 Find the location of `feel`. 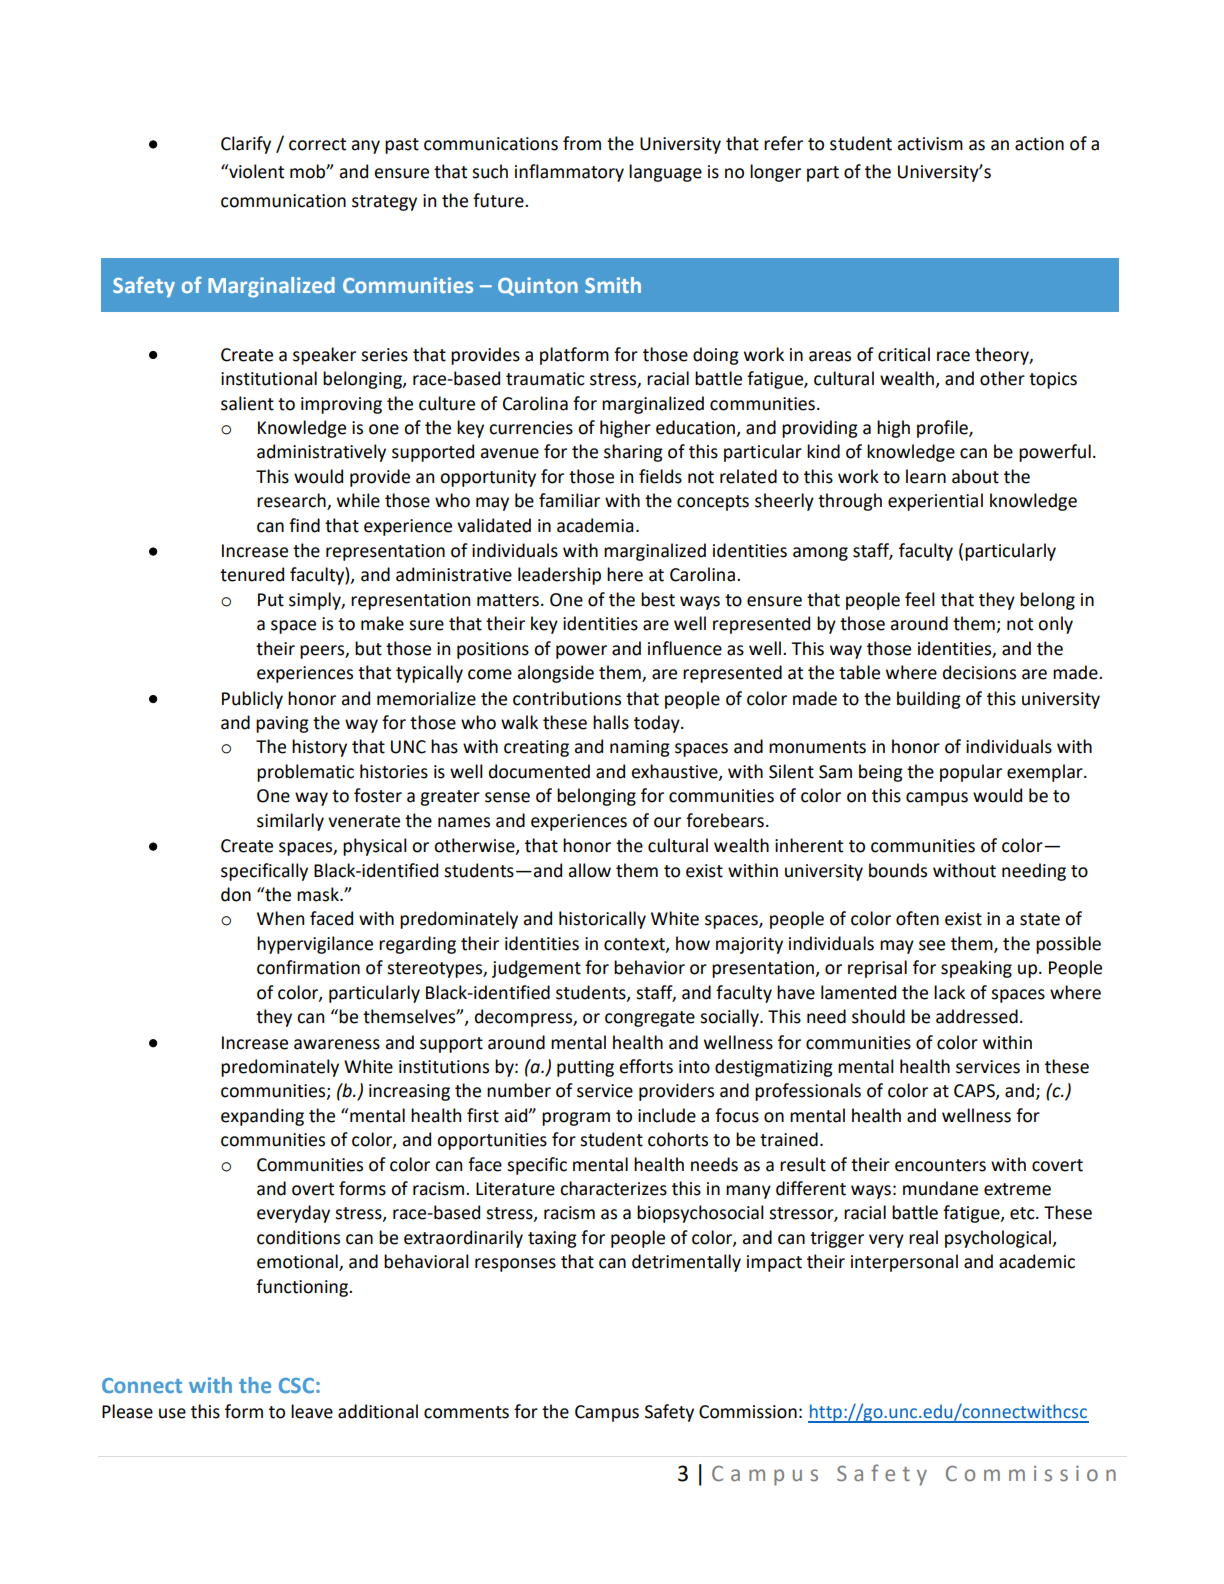

feel is located at coordinates (920, 599).
